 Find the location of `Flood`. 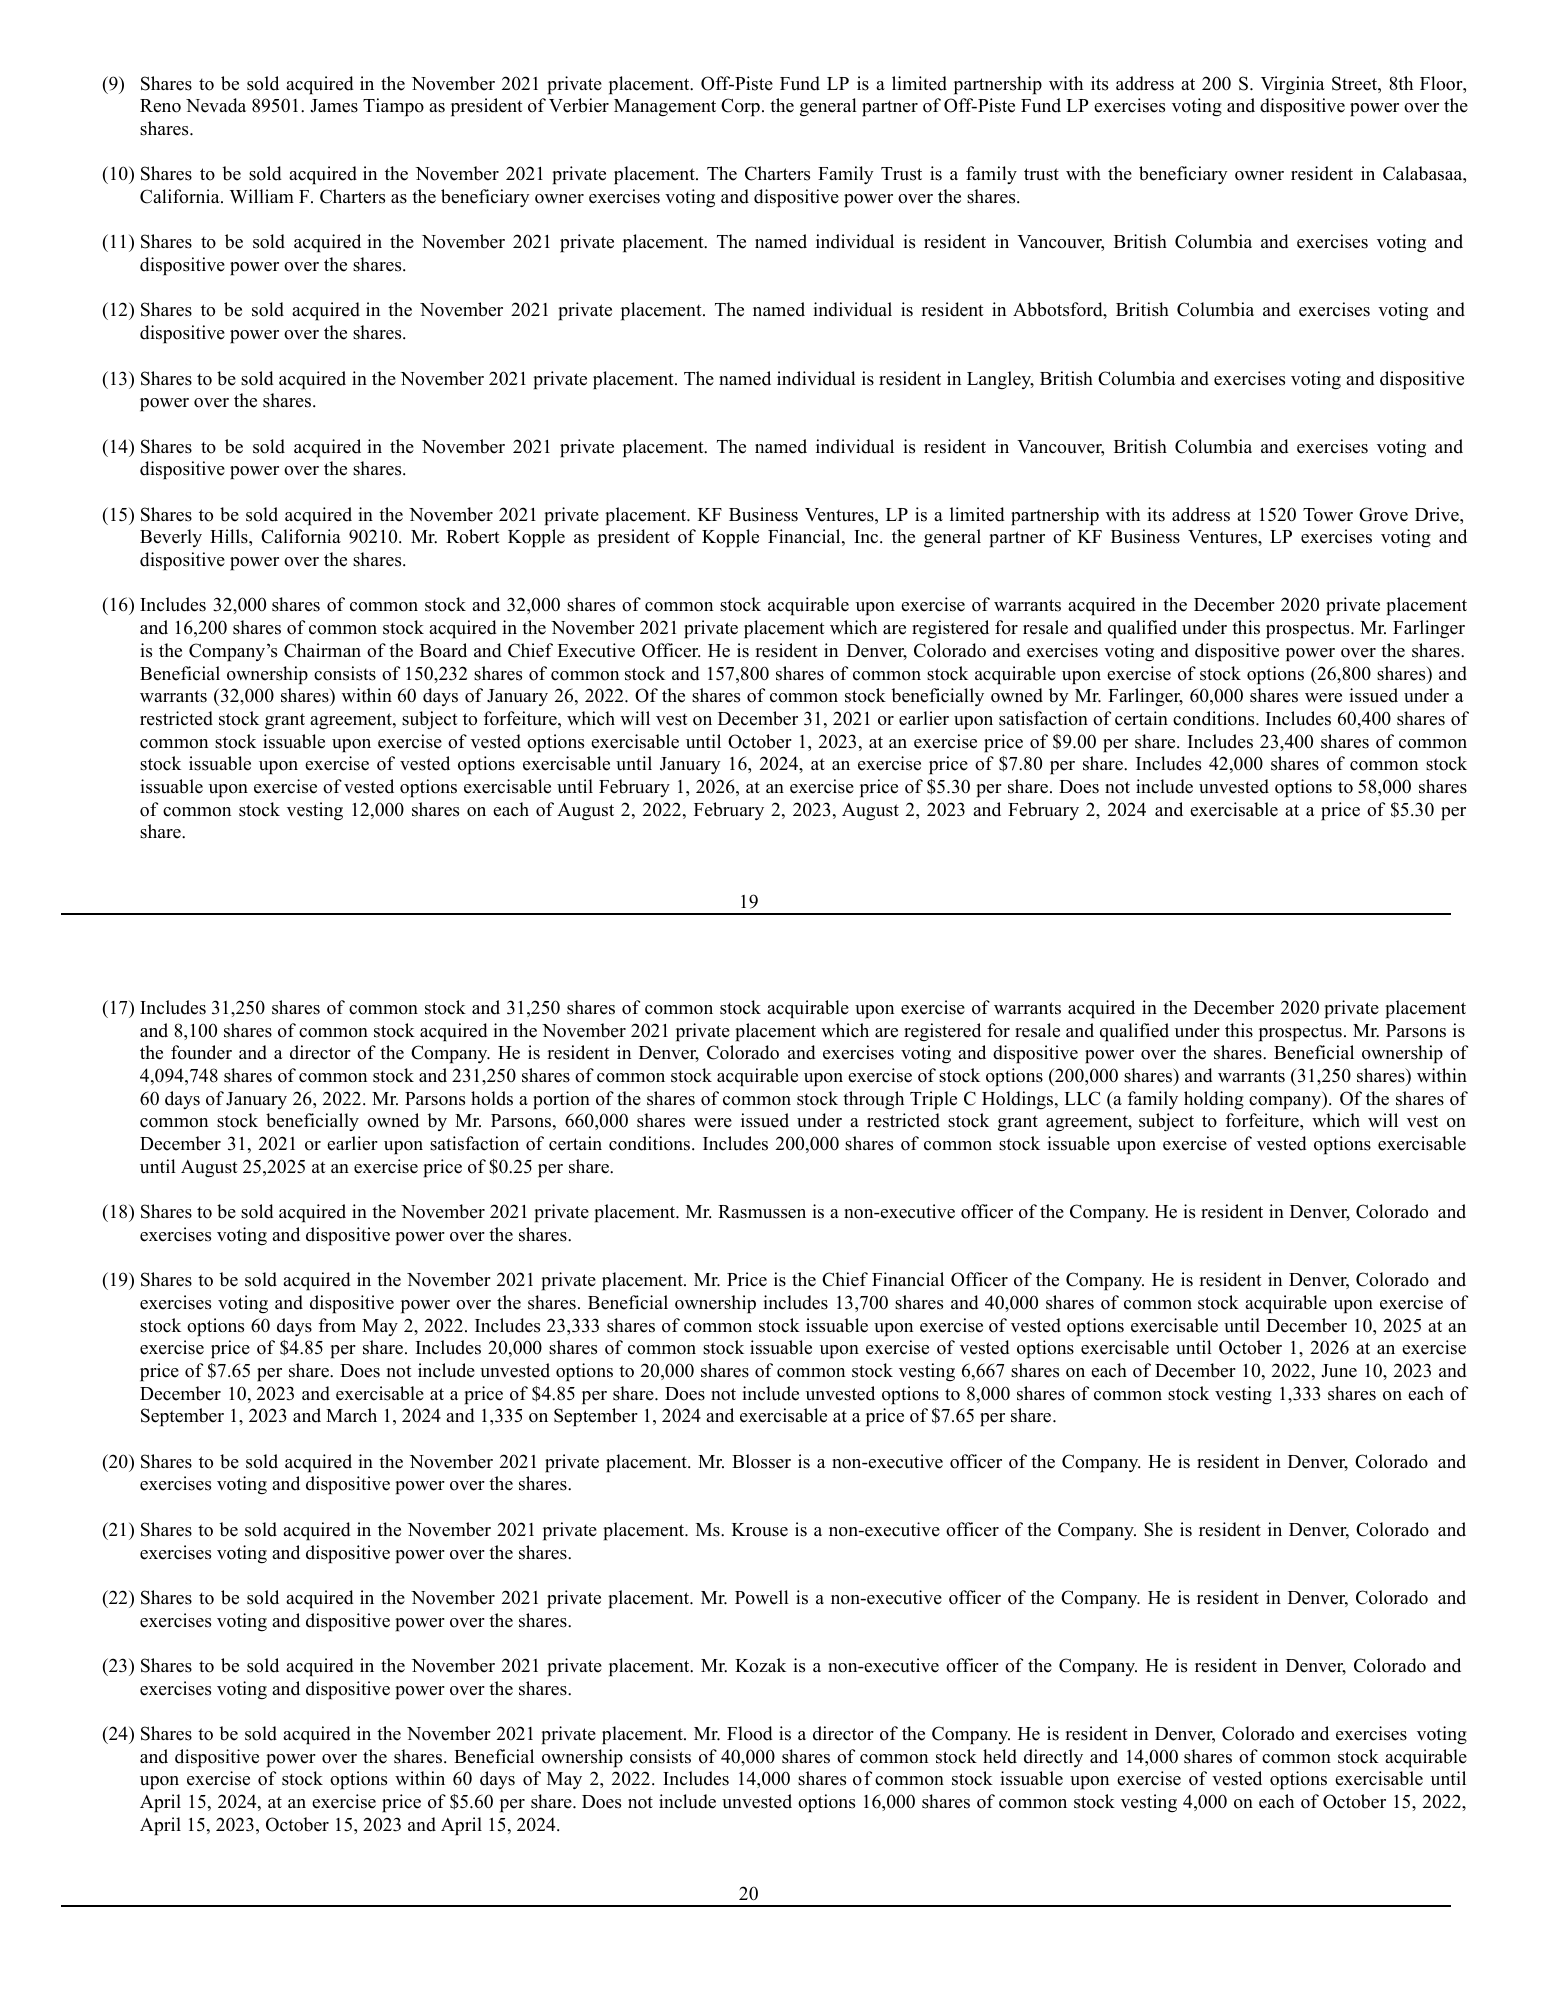

Flood is located at coordinates (750, 1733).
